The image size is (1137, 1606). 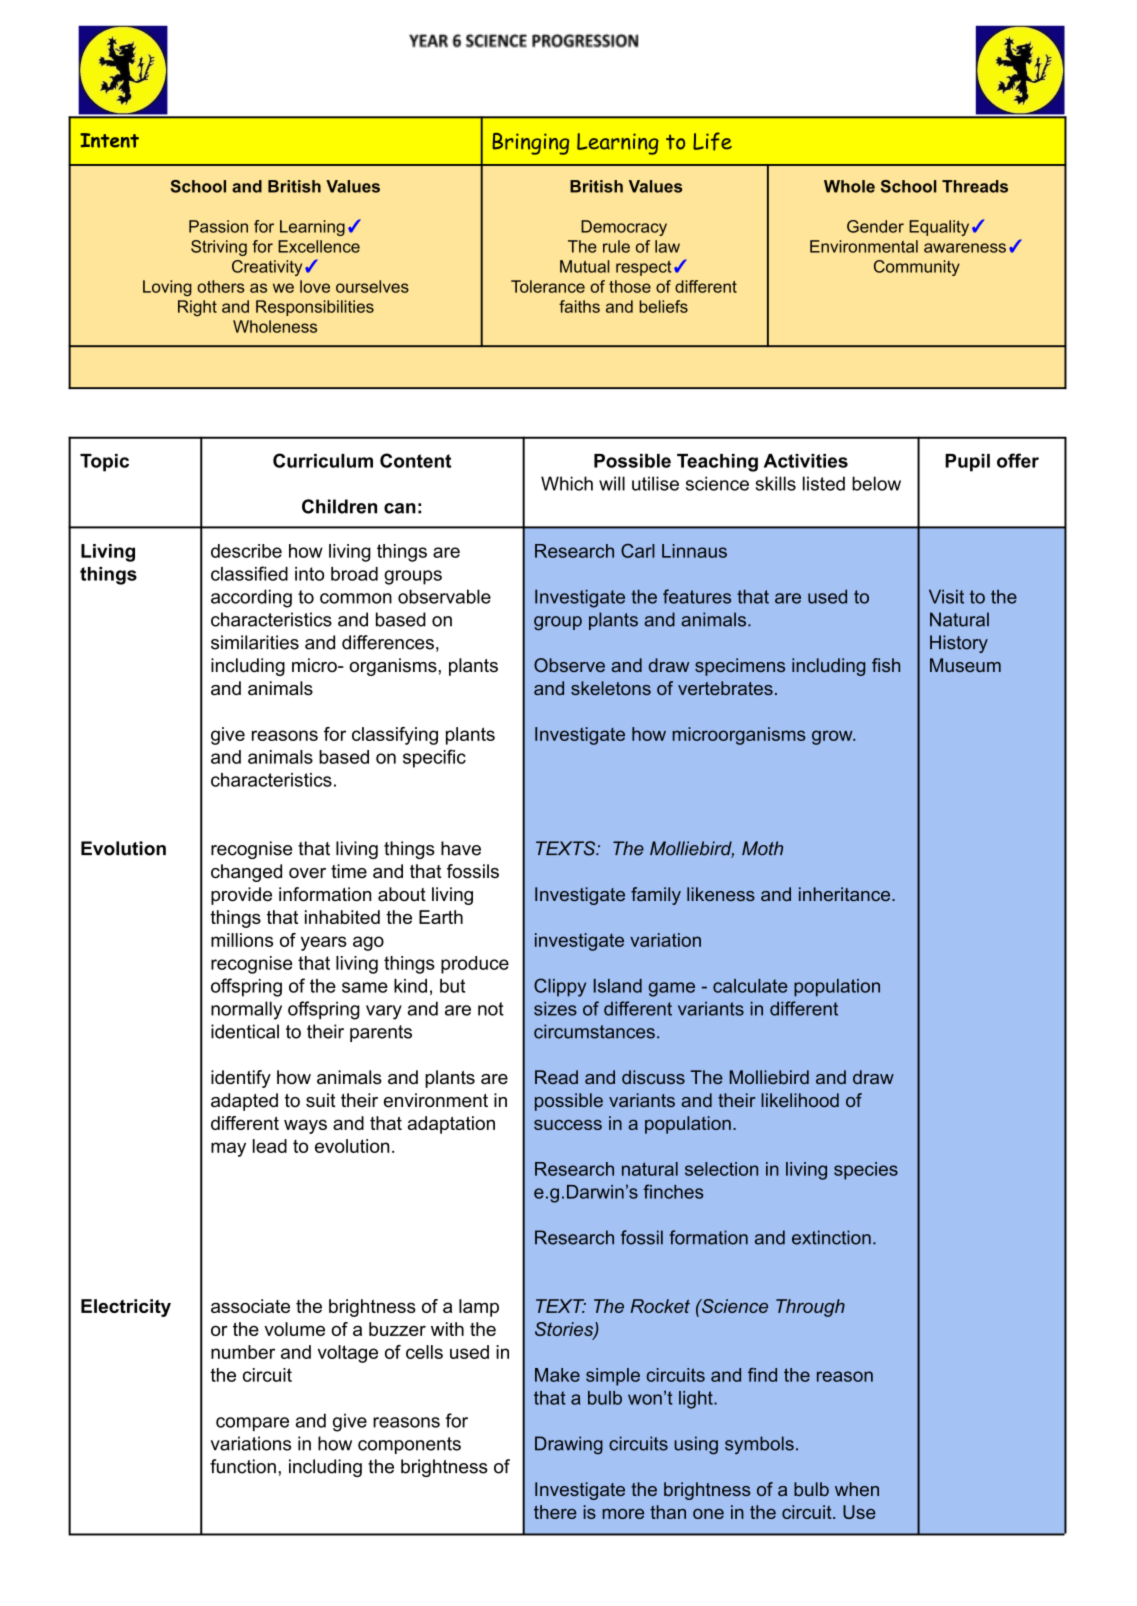 What do you see at coordinates (530, 144) in the screenshot?
I see `Bringing` at bounding box center [530, 144].
